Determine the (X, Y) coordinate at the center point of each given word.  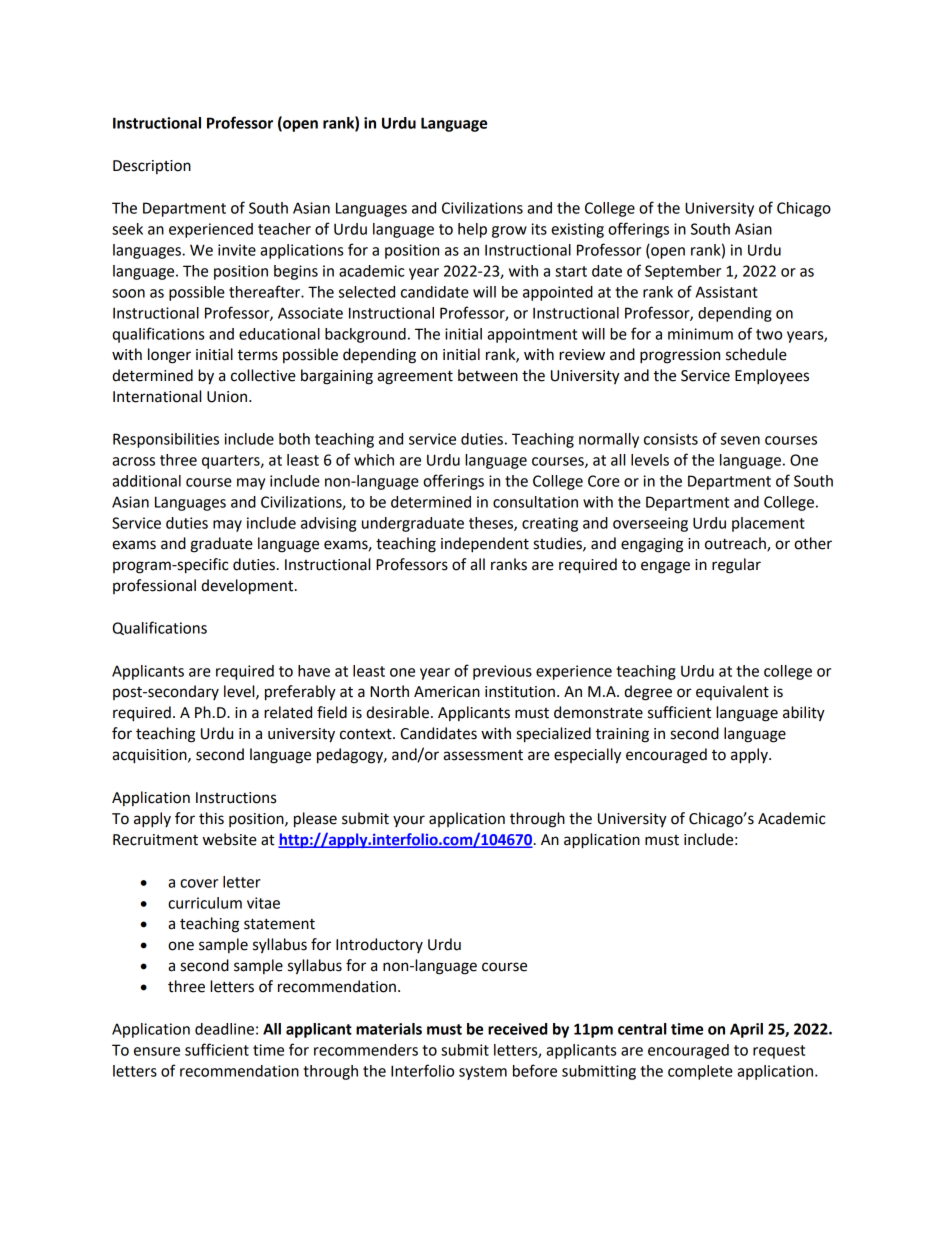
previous (502, 672)
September (683, 272)
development (248, 587)
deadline (224, 1029)
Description (152, 167)
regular (736, 566)
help (472, 230)
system (483, 1073)
